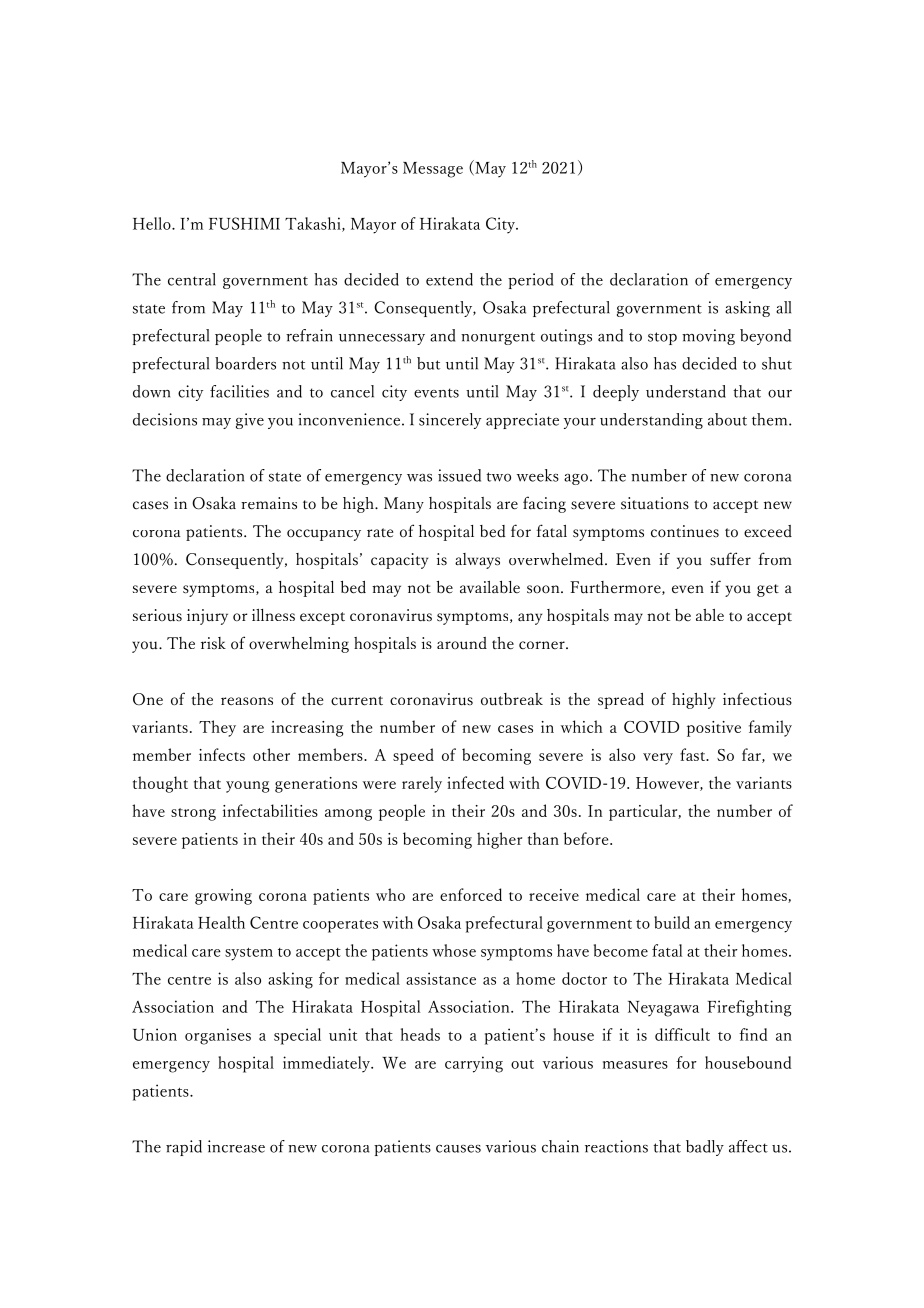  I want to click on all, so click(783, 307).
